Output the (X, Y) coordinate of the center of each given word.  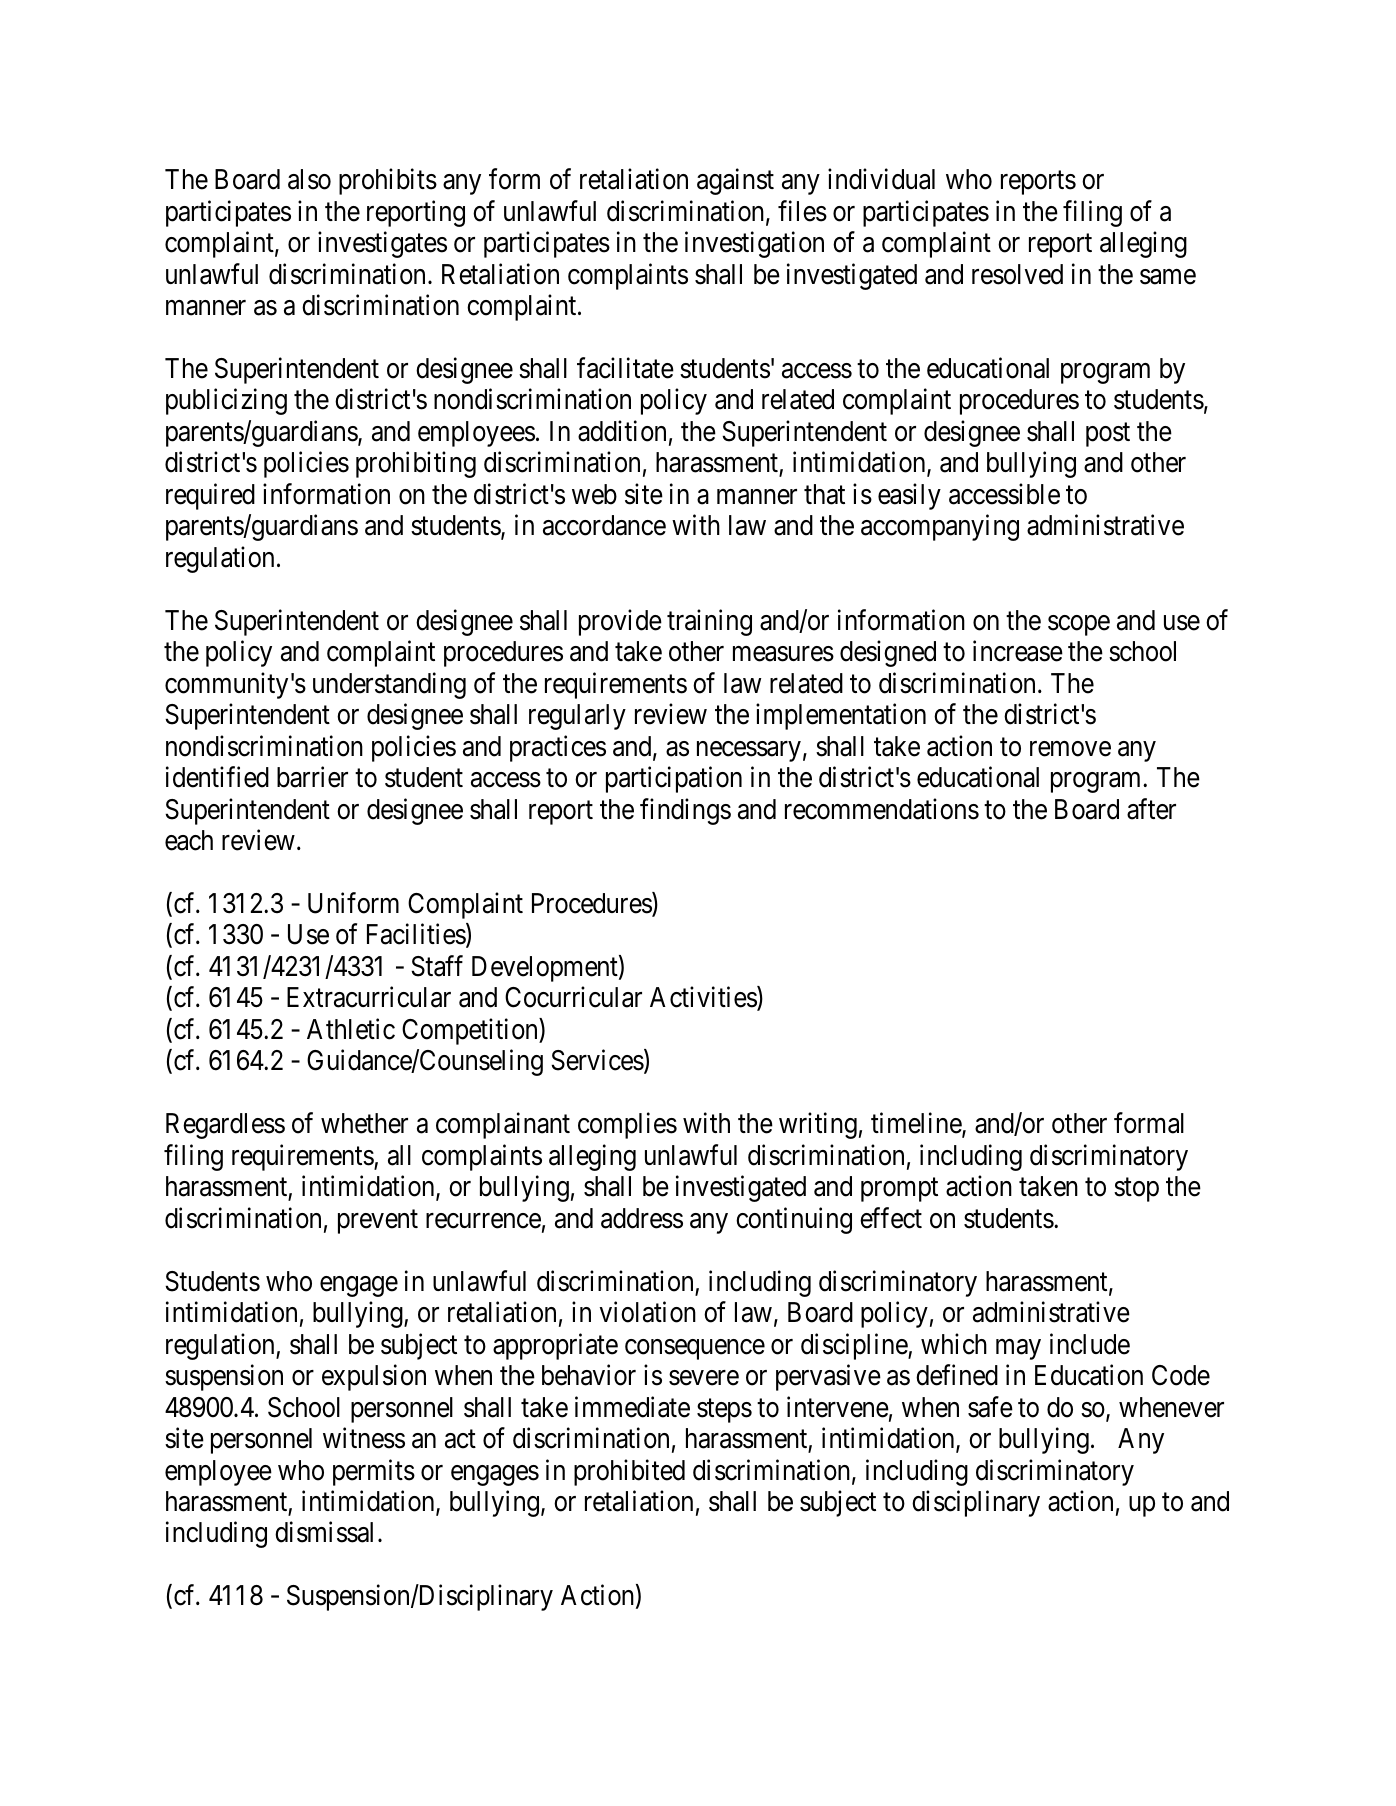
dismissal (324, 1532)
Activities (704, 999)
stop (1136, 1190)
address (642, 1218)
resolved (1017, 274)
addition (622, 431)
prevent (378, 1222)
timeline (917, 1125)
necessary (749, 751)
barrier (312, 777)
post (1108, 435)
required (210, 496)
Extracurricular (369, 997)
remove (1070, 749)
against (735, 182)
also (309, 179)
